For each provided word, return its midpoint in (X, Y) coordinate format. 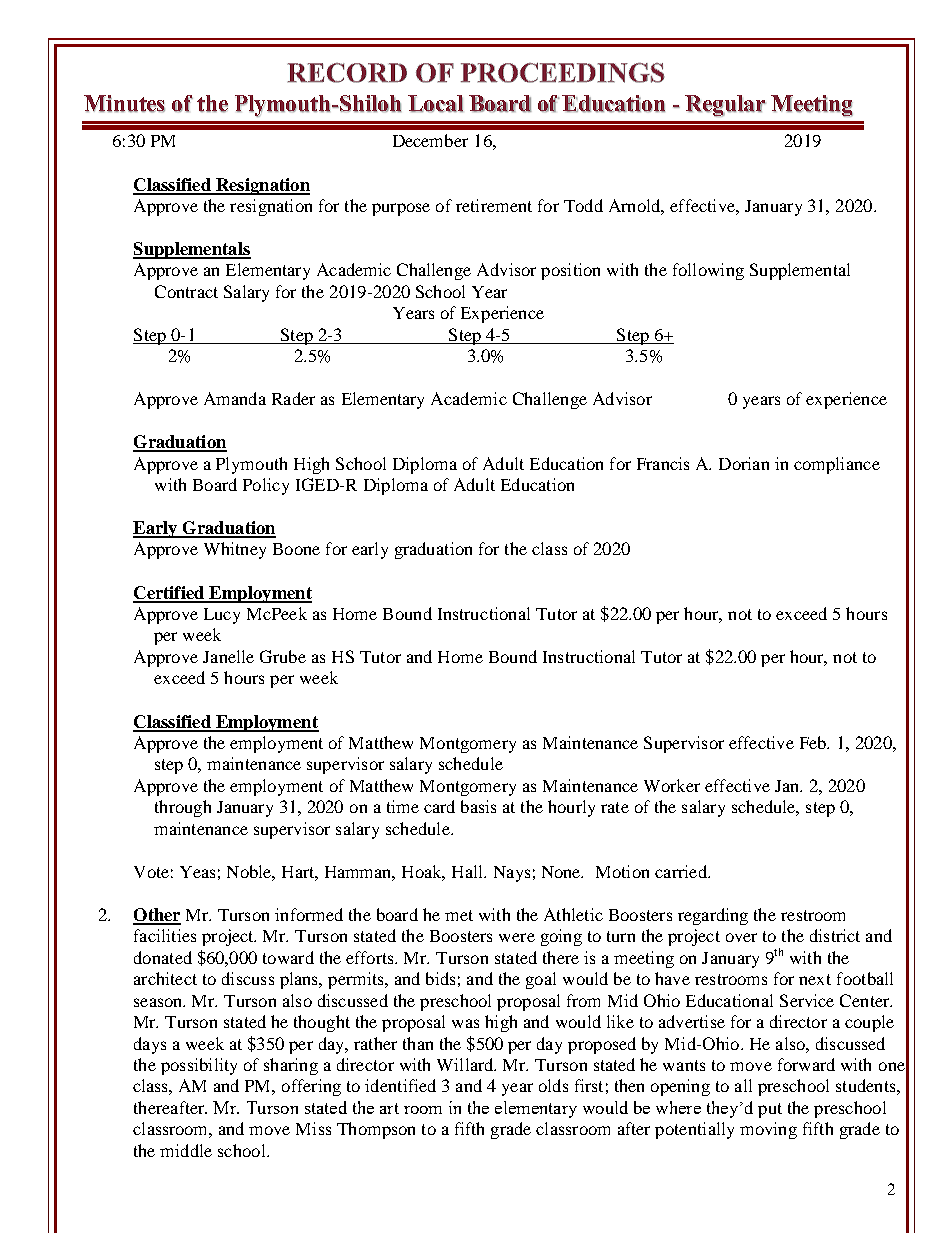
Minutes (124, 104)
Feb (814, 742)
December (430, 140)
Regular (725, 106)
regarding (713, 916)
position (570, 271)
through (183, 808)
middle (186, 1150)
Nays (512, 874)
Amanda (235, 398)
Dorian (744, 463)
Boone (296, 549)
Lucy (222, 616)
